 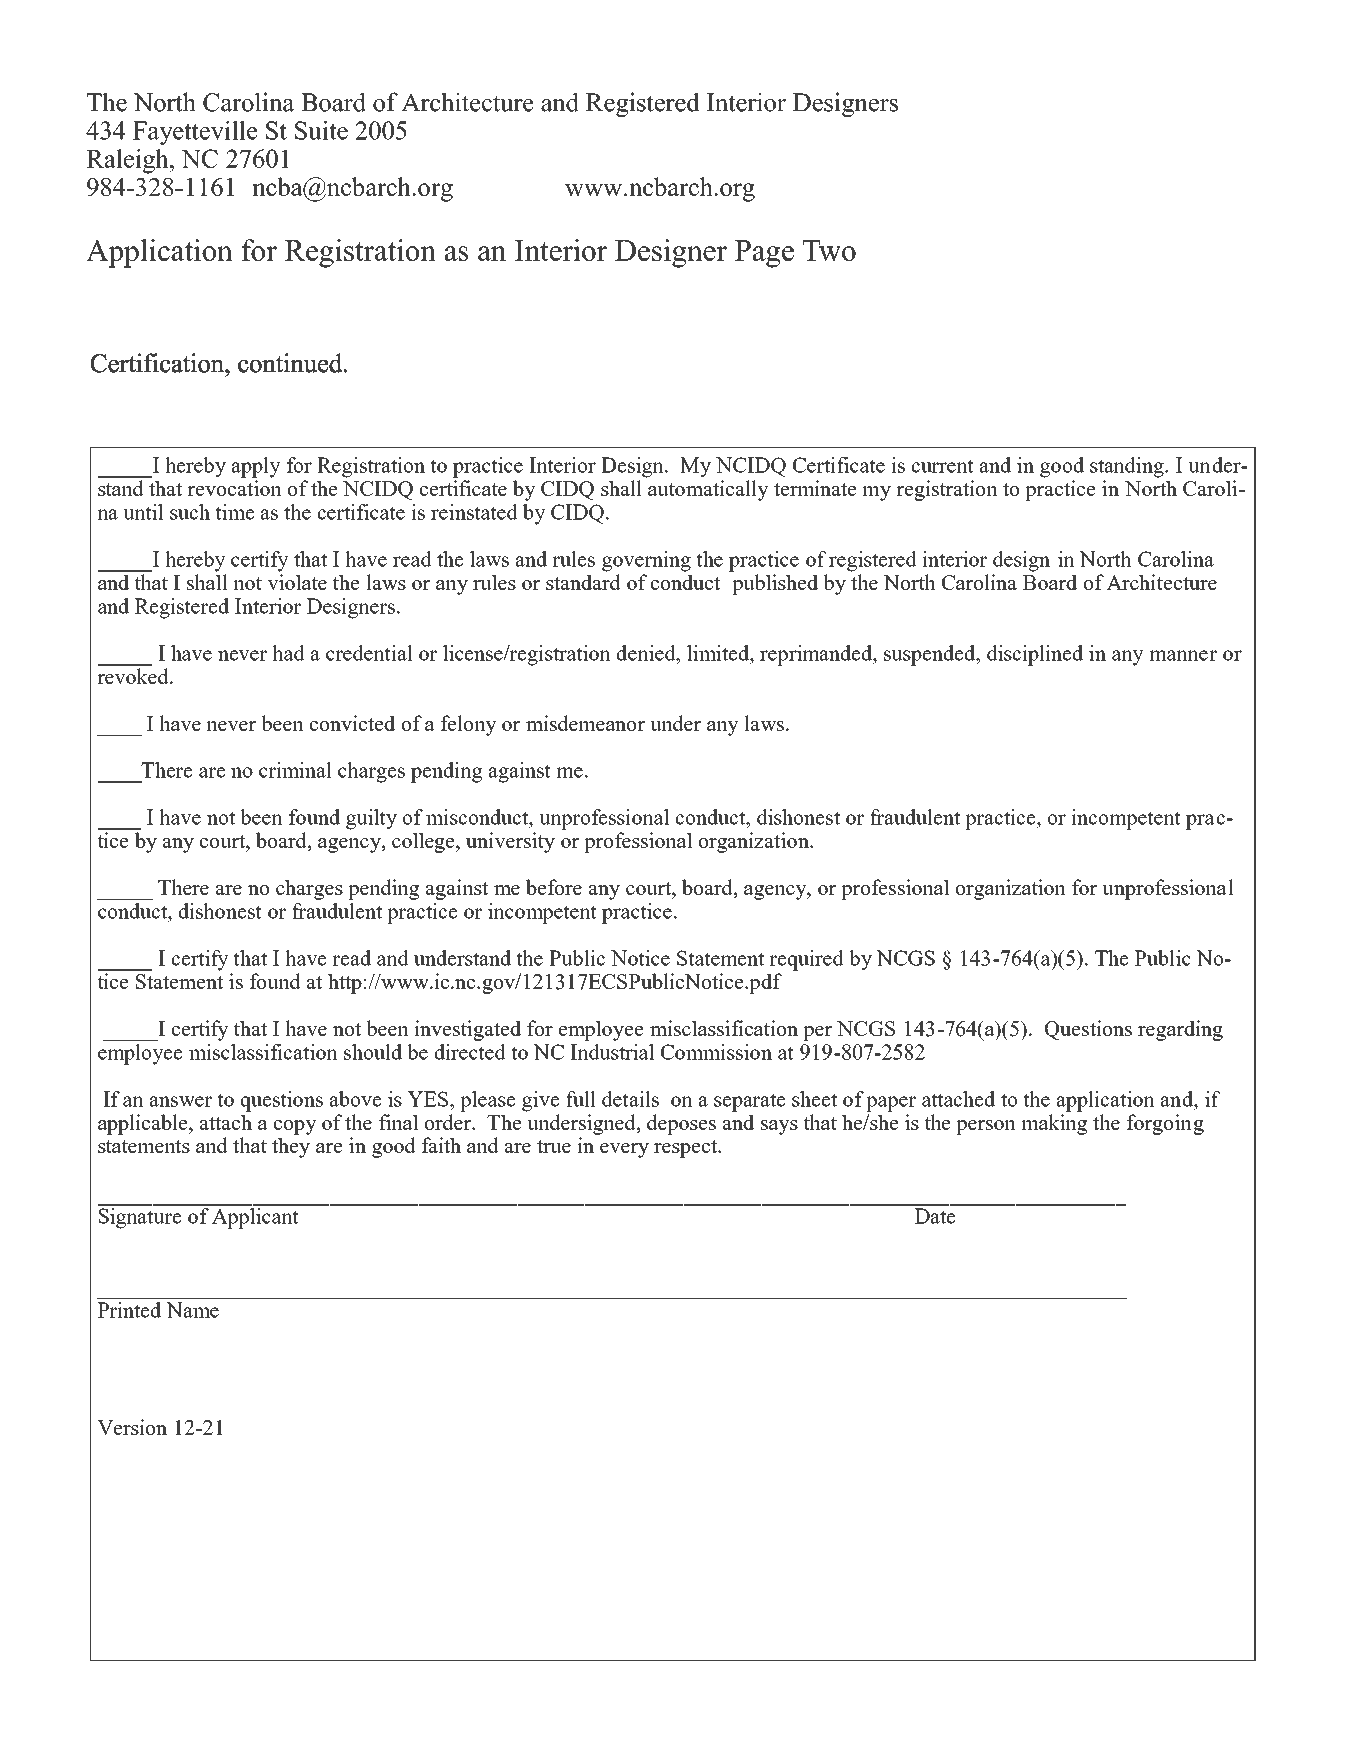 I want to click on every, so click(x=624, y=1150).
